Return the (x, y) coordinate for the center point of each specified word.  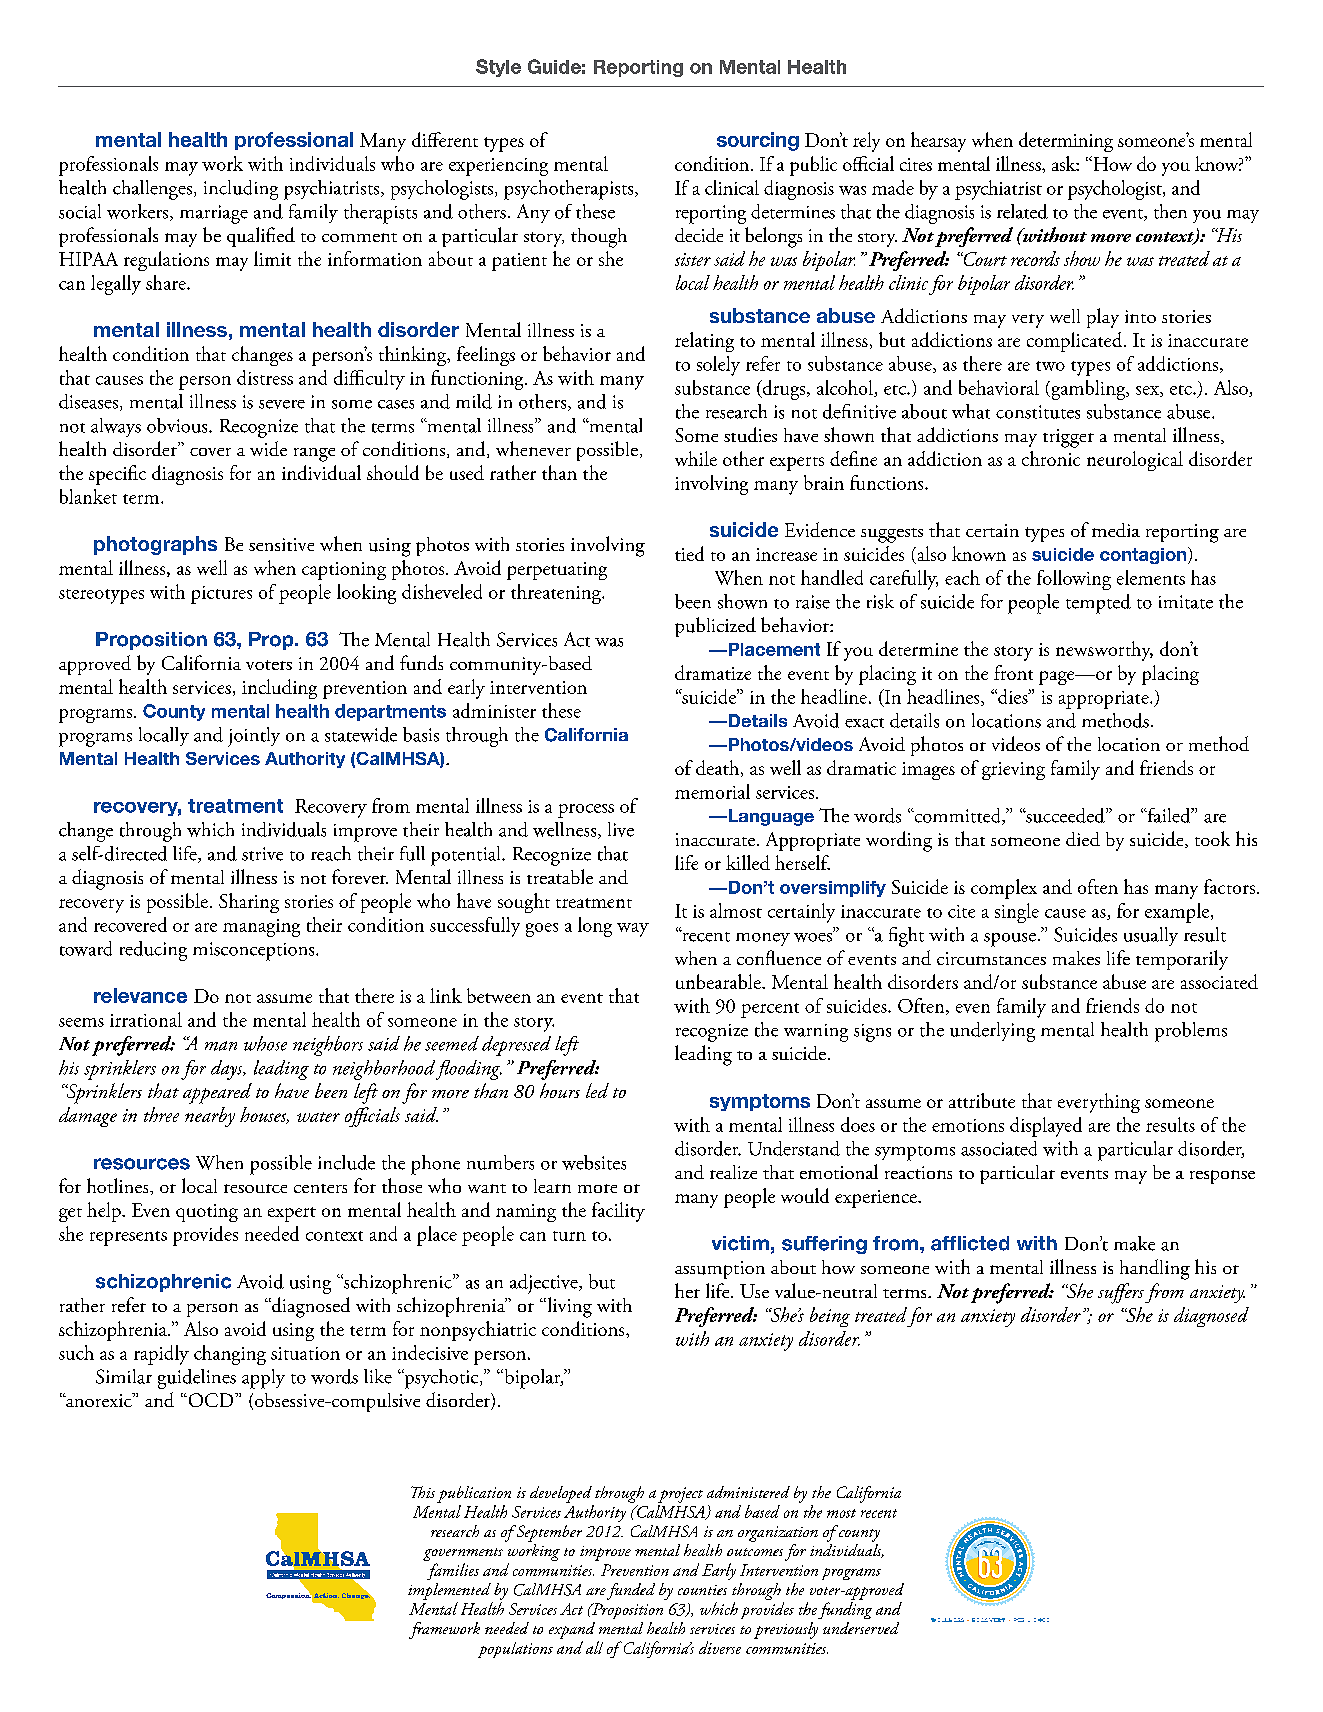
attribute (982, 1100)
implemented (449, 1591)
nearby (210, 1117)
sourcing (758, 141)
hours (560, 1090)
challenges (152, 190)
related (1022, 211)
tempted (1098, 604)
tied (689, 553)
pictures (221, 595)
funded (631, 1591)
